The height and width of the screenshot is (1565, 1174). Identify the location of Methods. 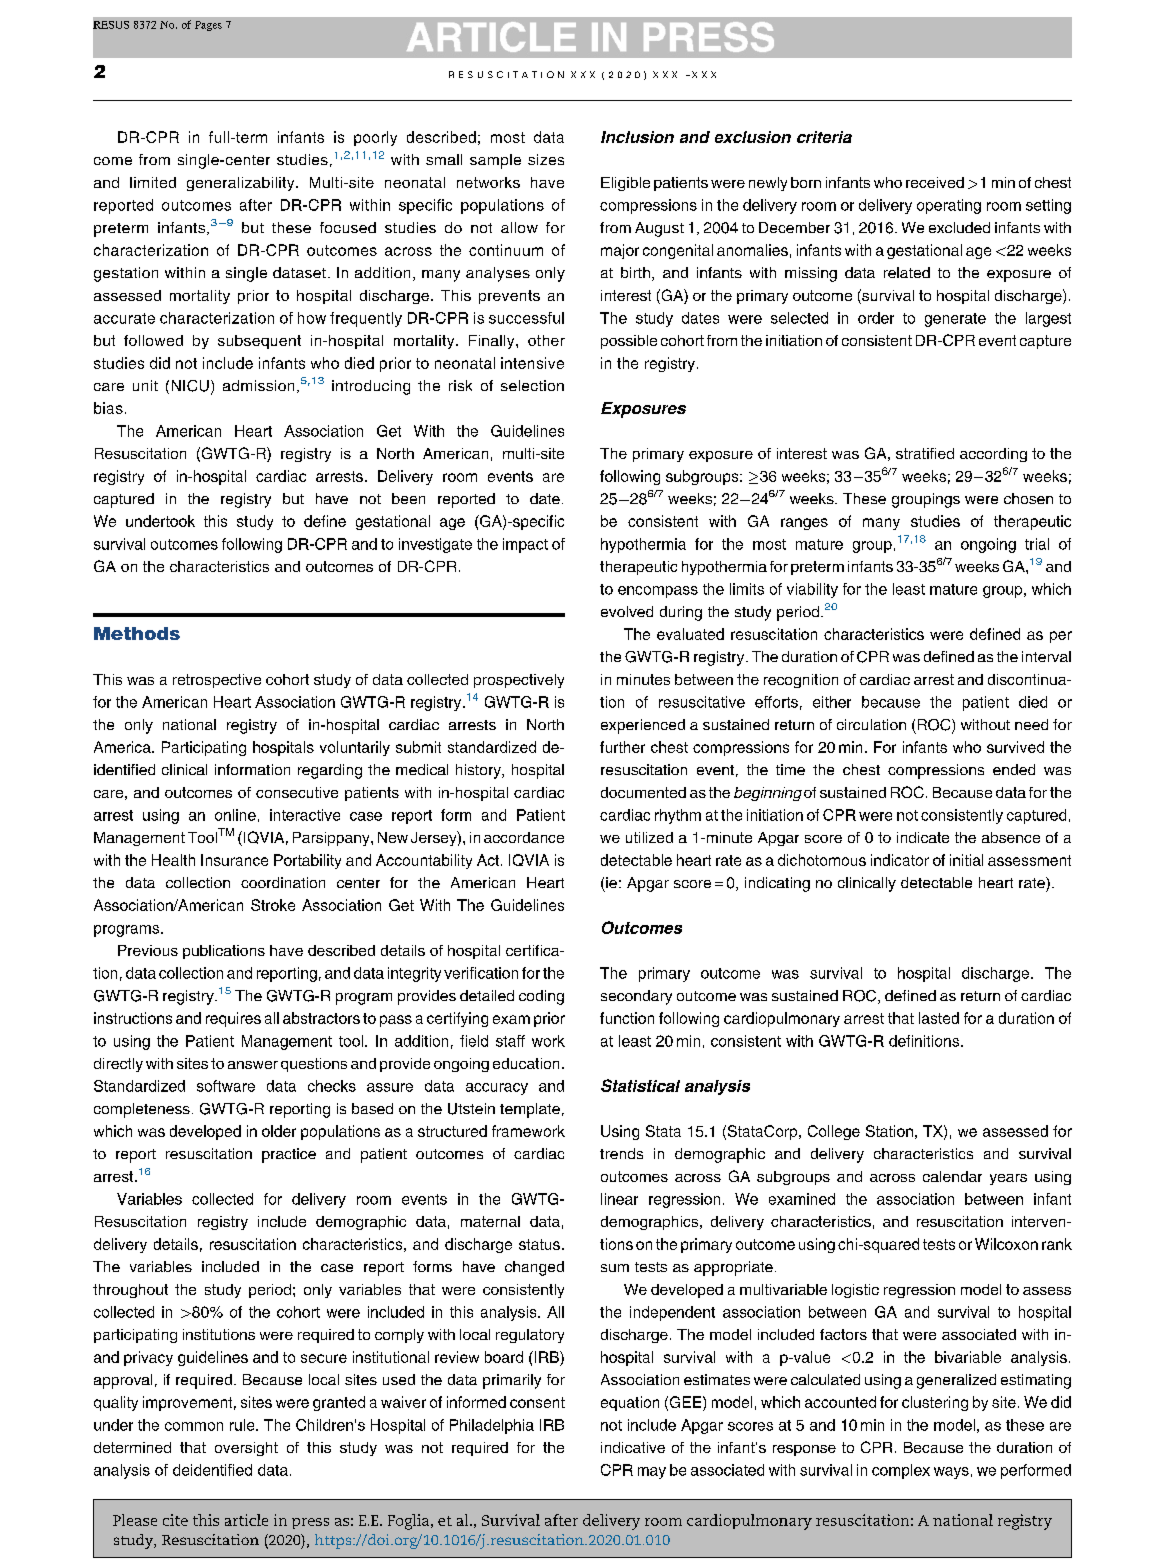
(137, 633).
